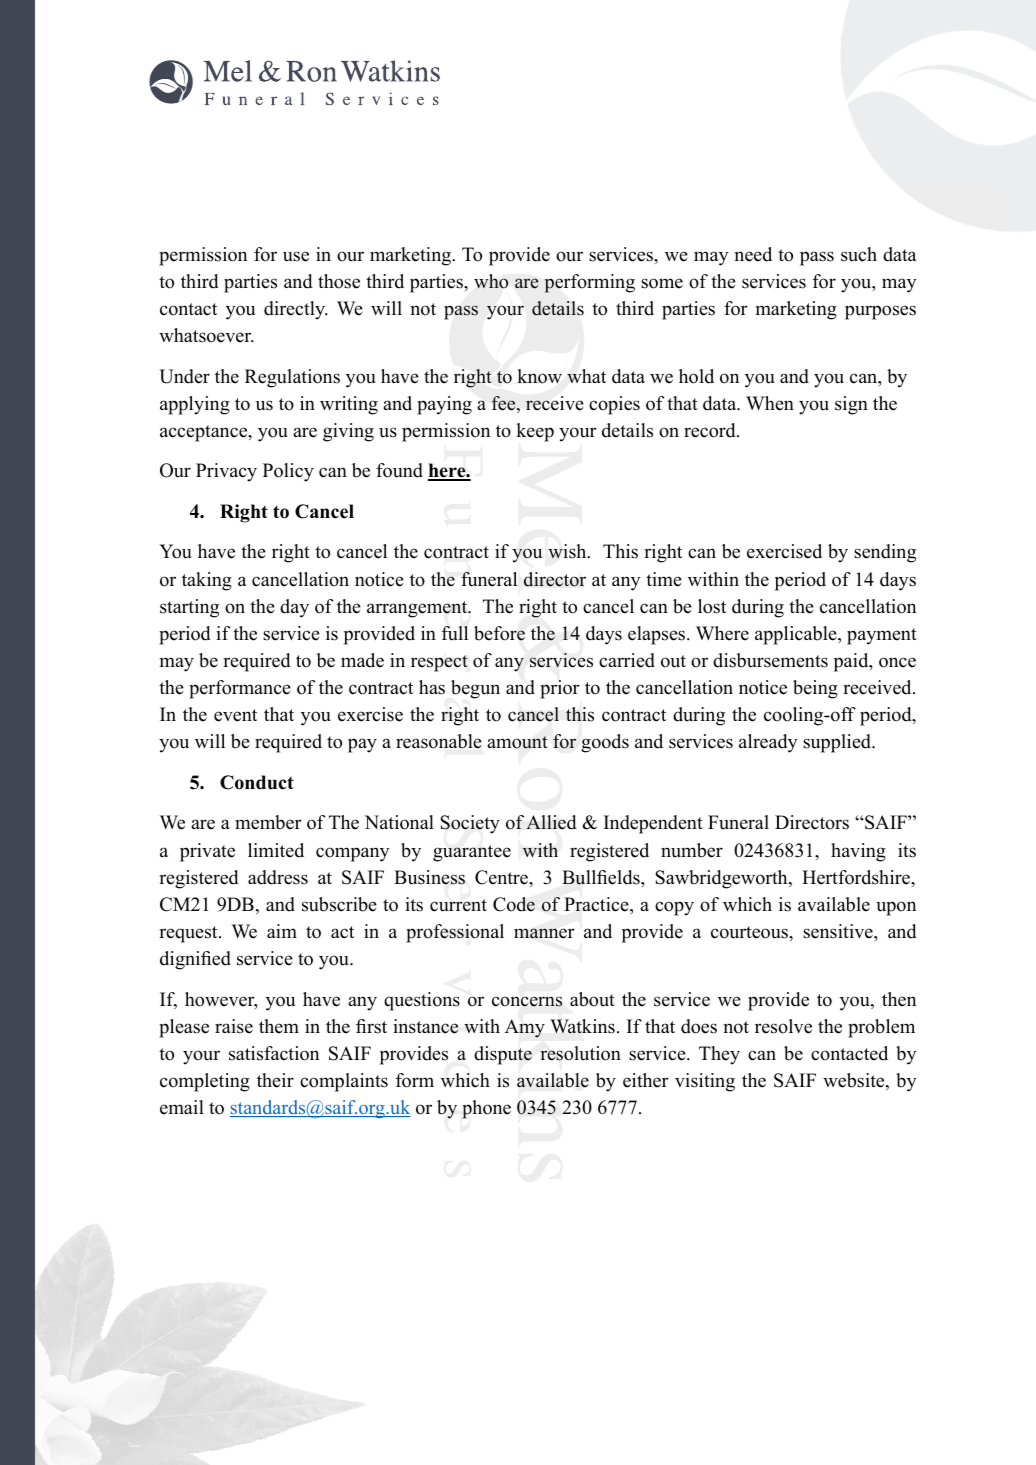  I want to click on Allied, so click(551, 822).
